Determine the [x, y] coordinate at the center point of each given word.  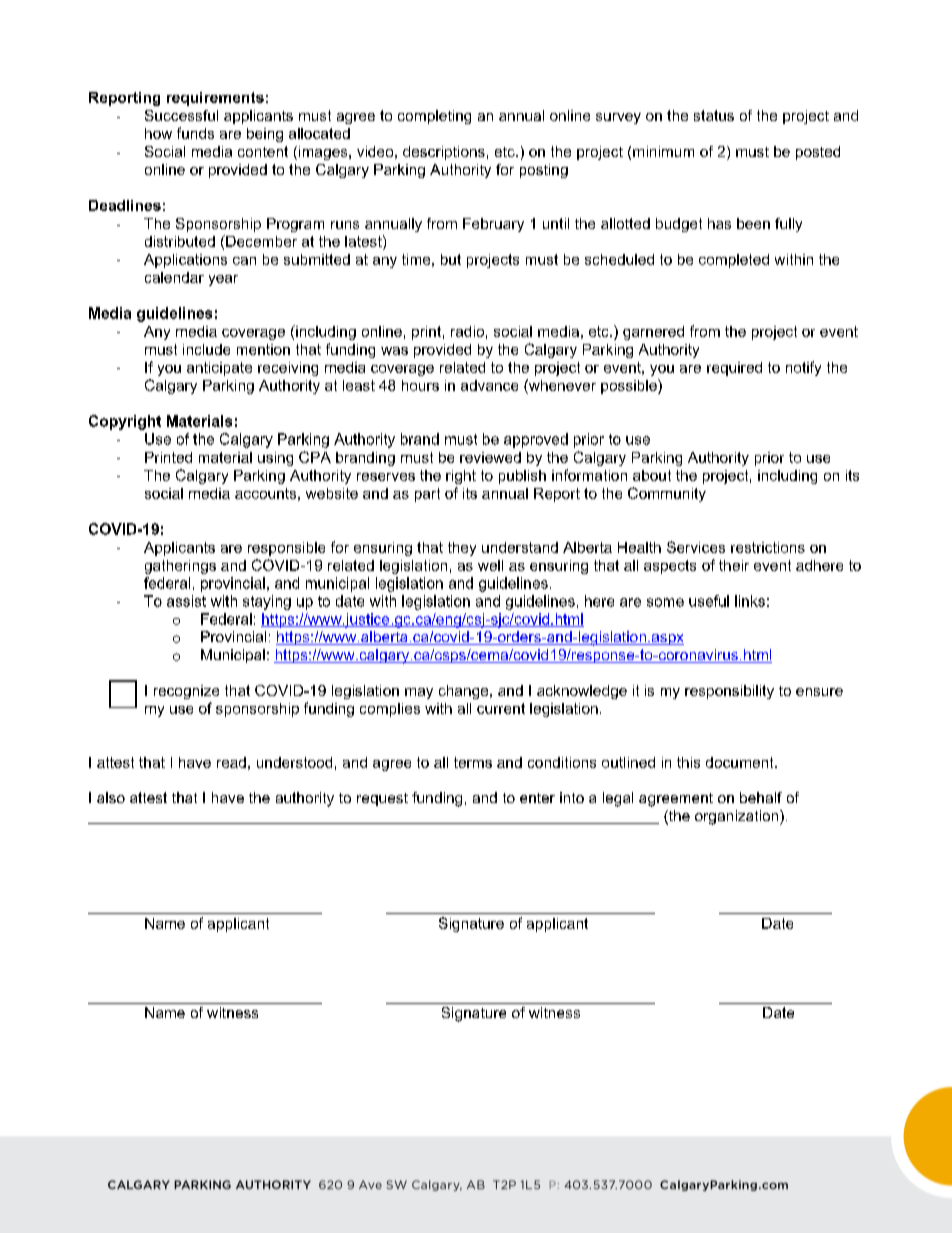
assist [186, 601]
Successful [181, 115]
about [652, 475]
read [231, 762]
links [750, 601]
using [275, 459]
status [714, 115]
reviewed [490, 457]
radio [467, 331]
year [223, 280]
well [490, 565]
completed [734, 261]
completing [434, 117]
